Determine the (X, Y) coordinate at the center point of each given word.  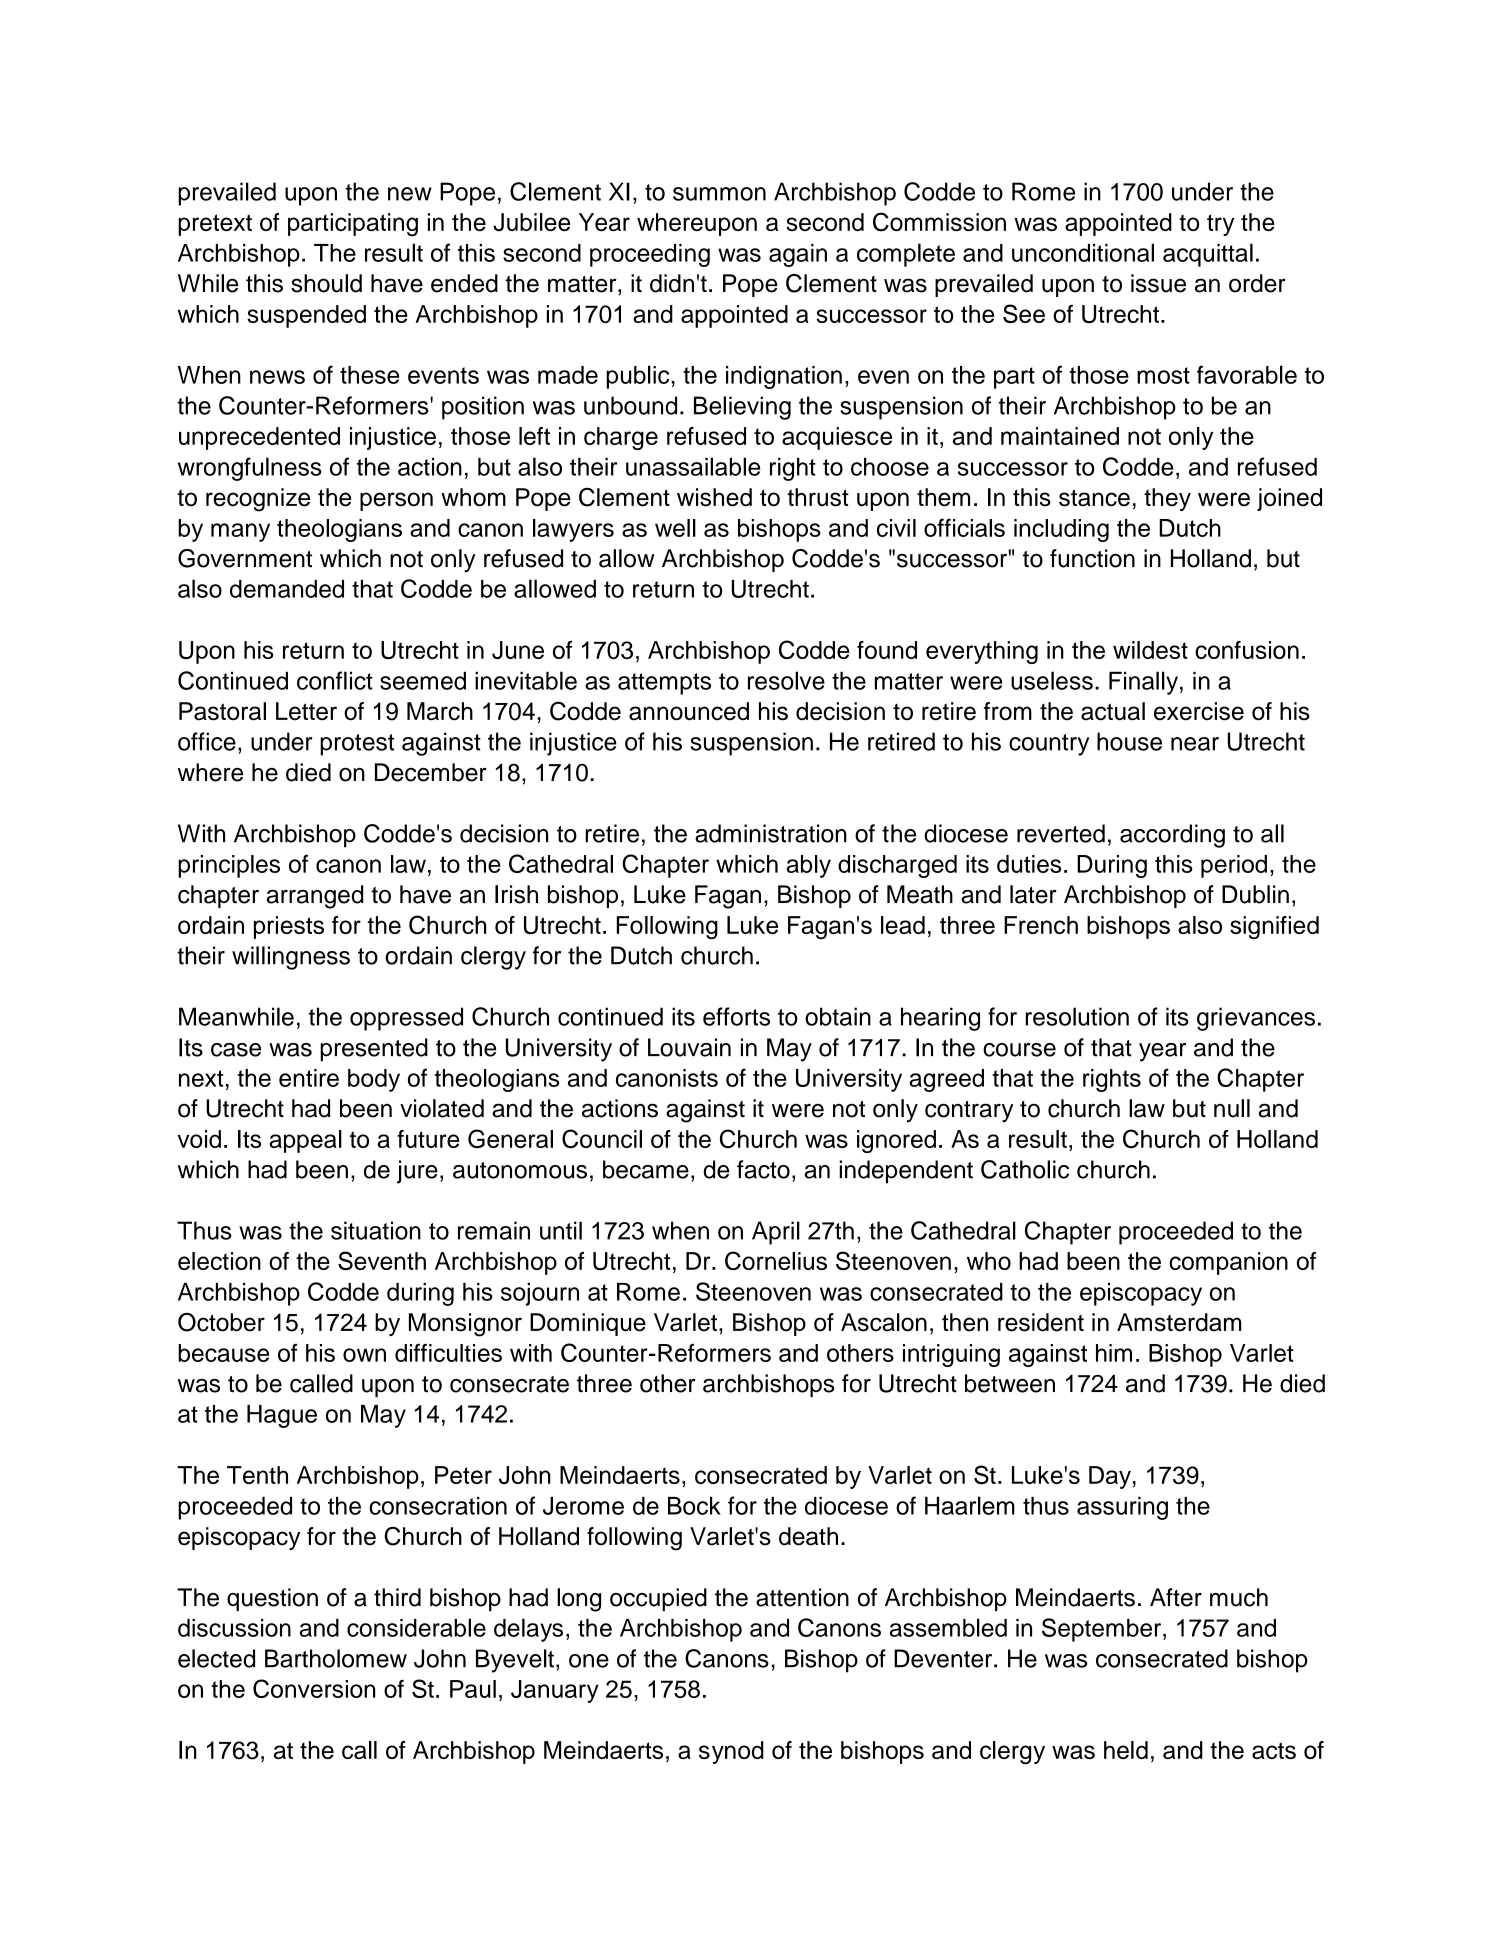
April (776, 1233)
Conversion (314, 1688)
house (1129, 741)
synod (731, 1752)
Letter (306, 711)
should (326, 283)
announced (689, 711)
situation (376, 1230)
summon (719, 194)
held (1126, 1750)
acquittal (1208, 255)
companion (1228, 1263)
